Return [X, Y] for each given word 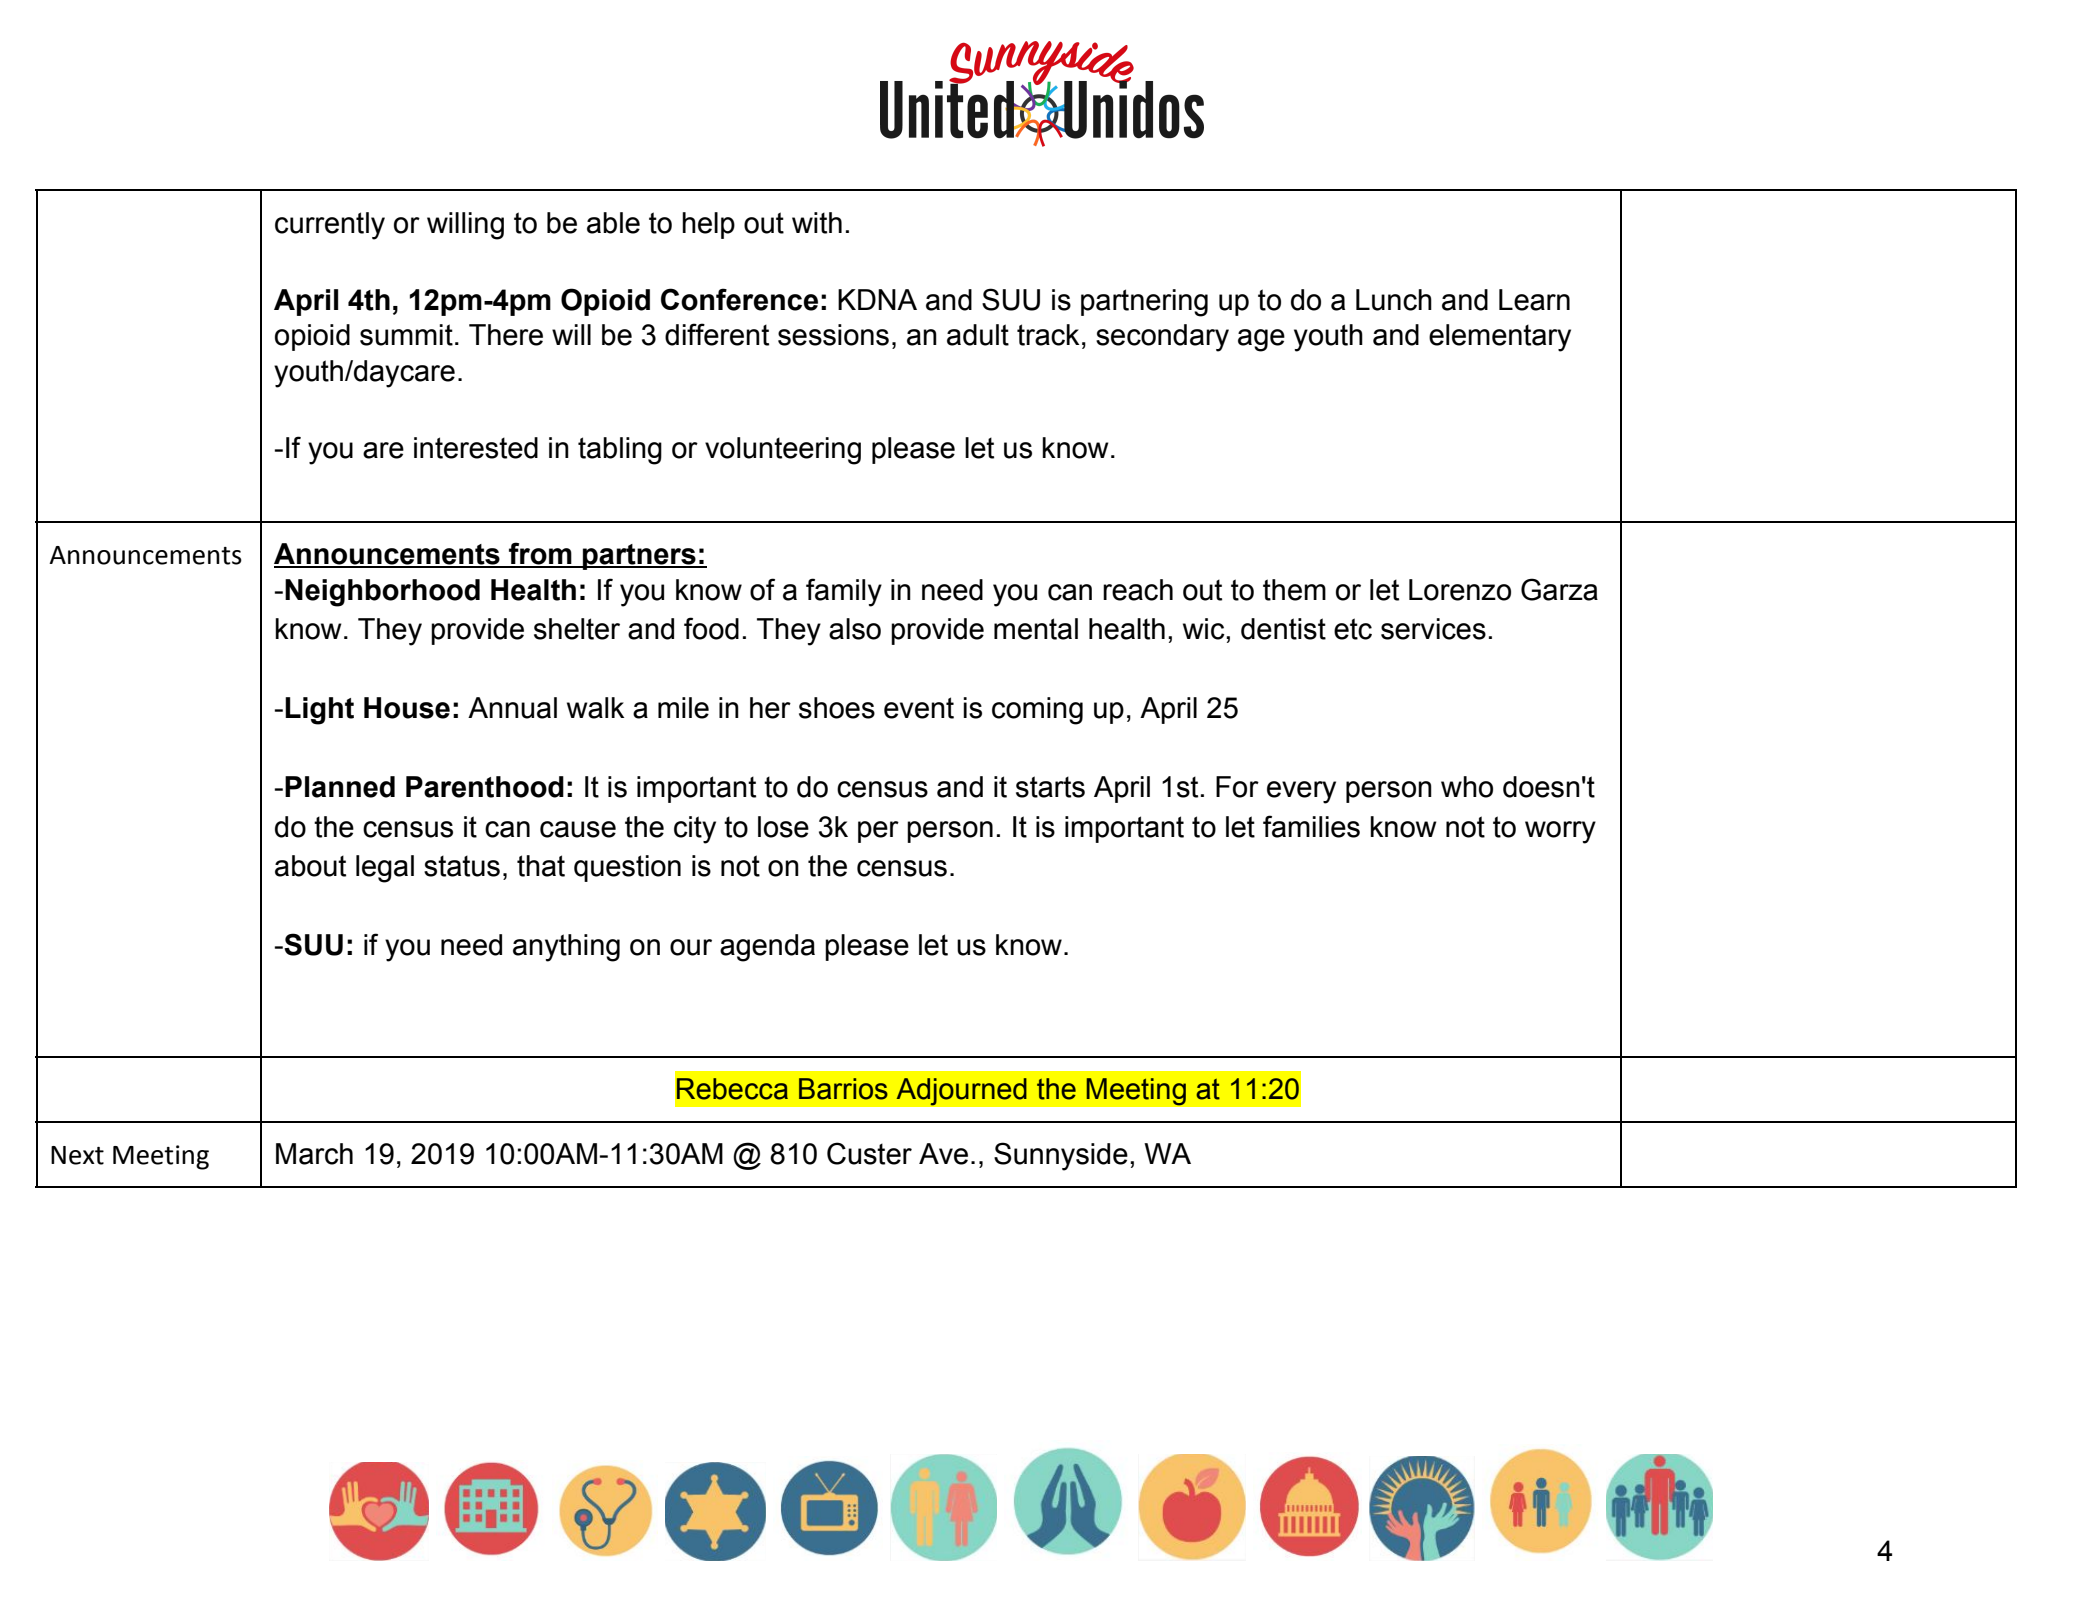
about [310, 866]
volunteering [783, 451]
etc [1353, 629]
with [817, 223]
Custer [869, 1153]
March [314, 1154]
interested [476, 448]
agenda [767, 948]
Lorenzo [1460, 590]
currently [330, 226]
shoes [837, 708]
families [1311, 826]
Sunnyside [1061, 1156]
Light [319, 711]
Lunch [1394, 300]
